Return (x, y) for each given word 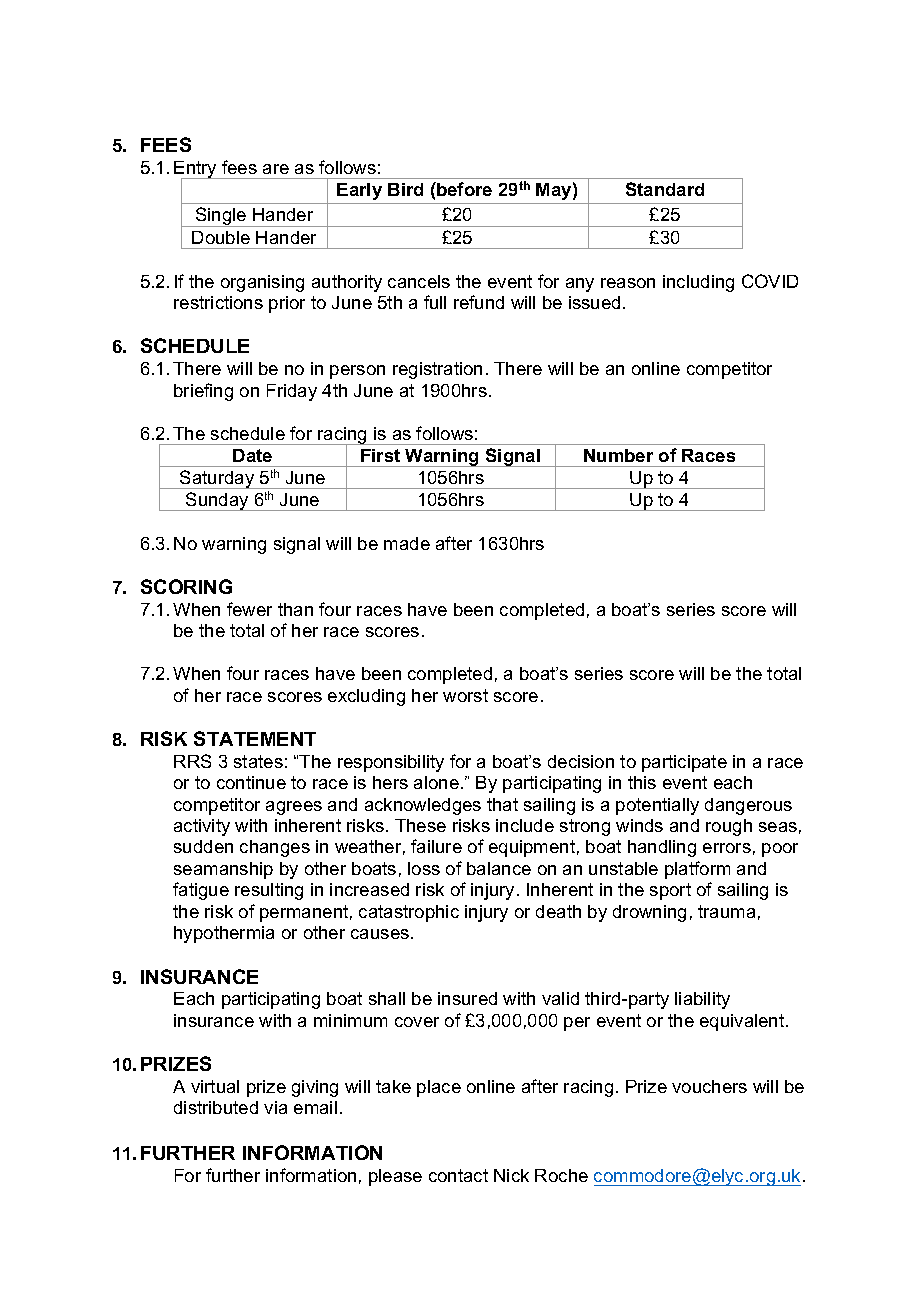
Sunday (217, 501)
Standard (665, 189)
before (463, 189)
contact (458, 1175)
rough (729, 827)
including (698, 283)
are (276, 169)
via (275, 1107)
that (502, 804)
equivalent (743, 1022)
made (407, 543)
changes (275, 848)
